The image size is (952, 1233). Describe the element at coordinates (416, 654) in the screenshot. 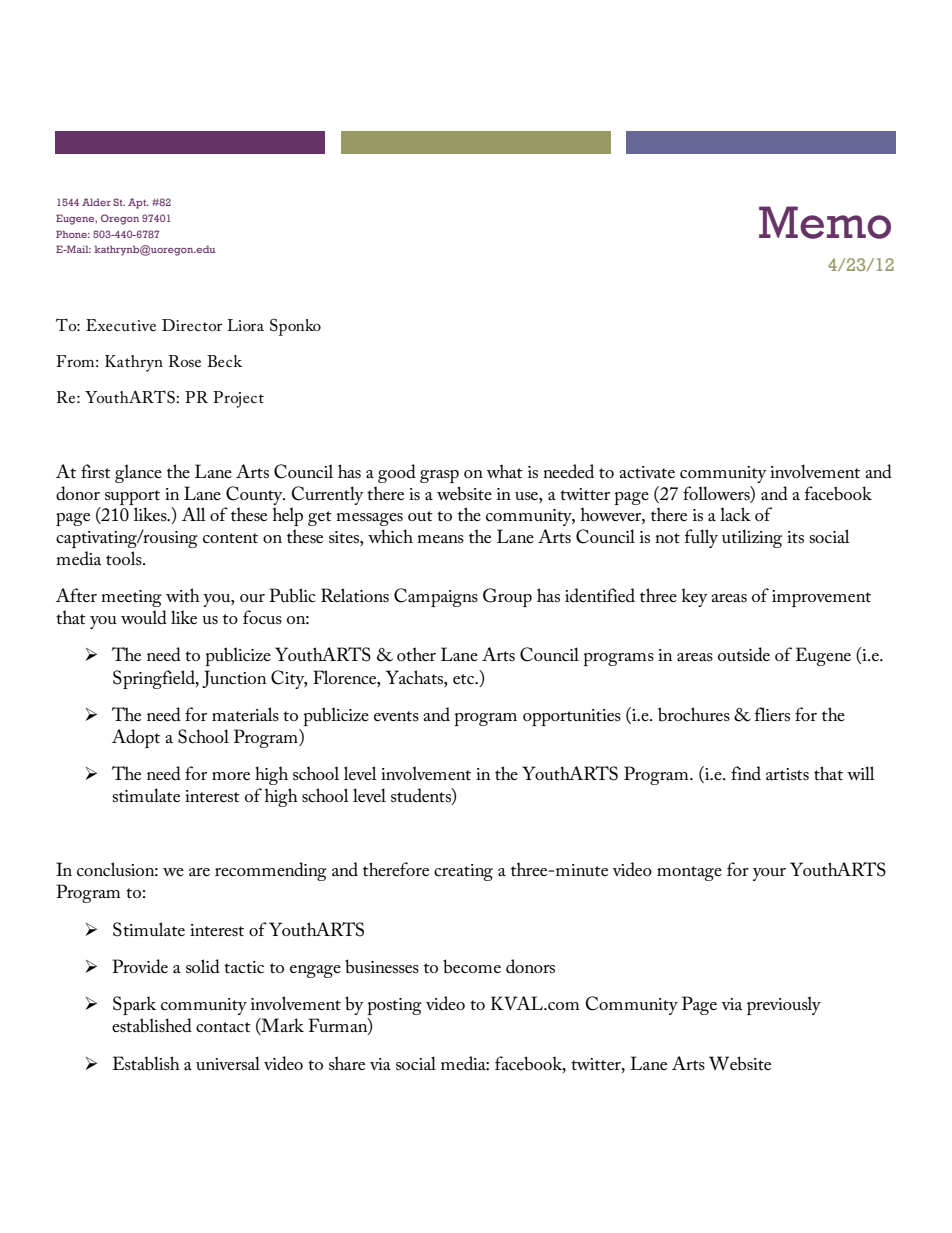

I see `other` at that location.
